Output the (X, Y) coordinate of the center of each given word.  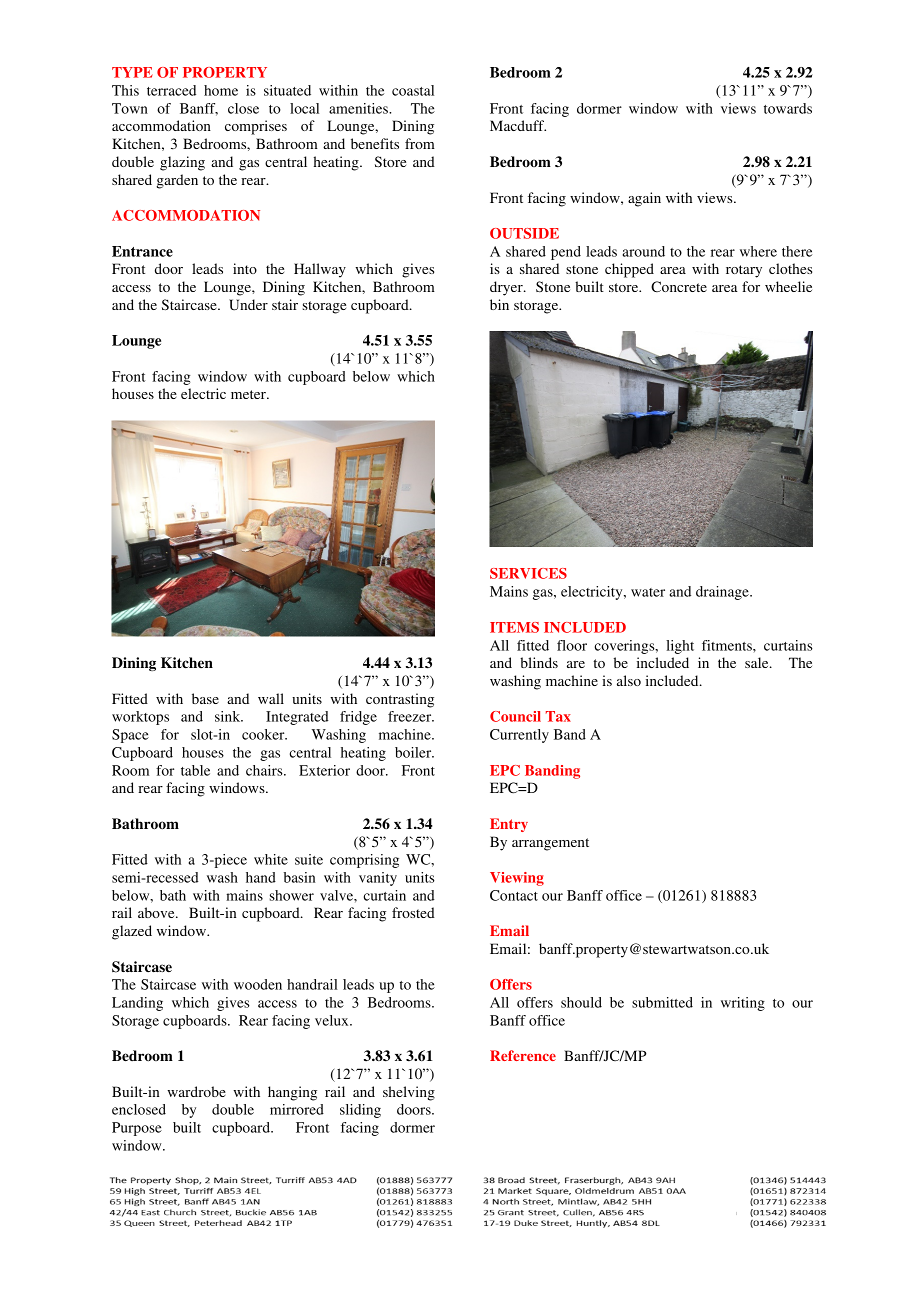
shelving (409, 1093)
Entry (509, 825)
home (221, 90)
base (205, 698)
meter (249, 394)
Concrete (679, 286)
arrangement (550, 844)
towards (788, 108)
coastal (413, 90)
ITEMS (514, 627)
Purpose (137, 1129)
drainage (723, 593)
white (271, 859)
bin (499, 304)
